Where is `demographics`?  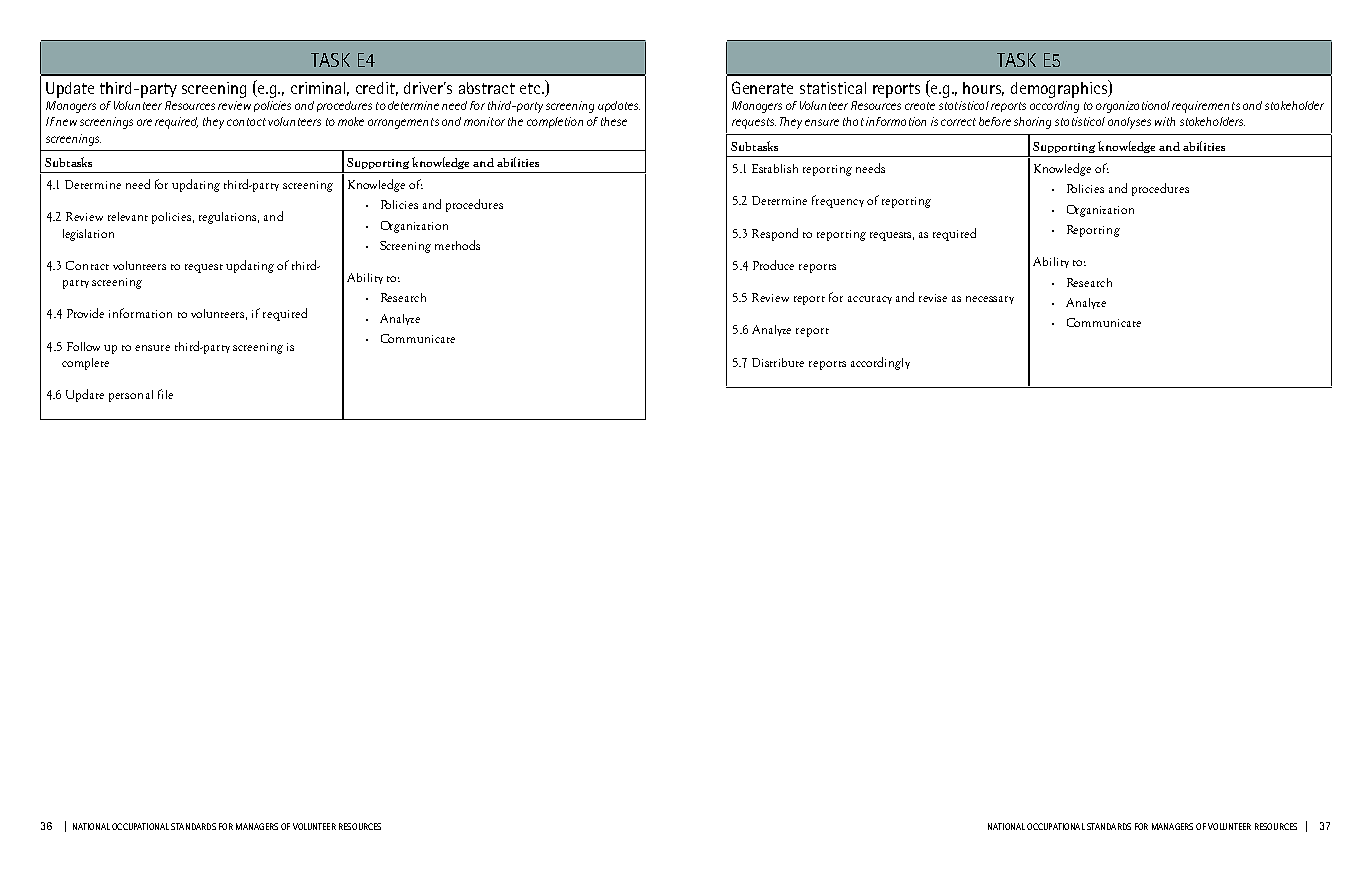
demographics is located at coordinates (1060, 89).
